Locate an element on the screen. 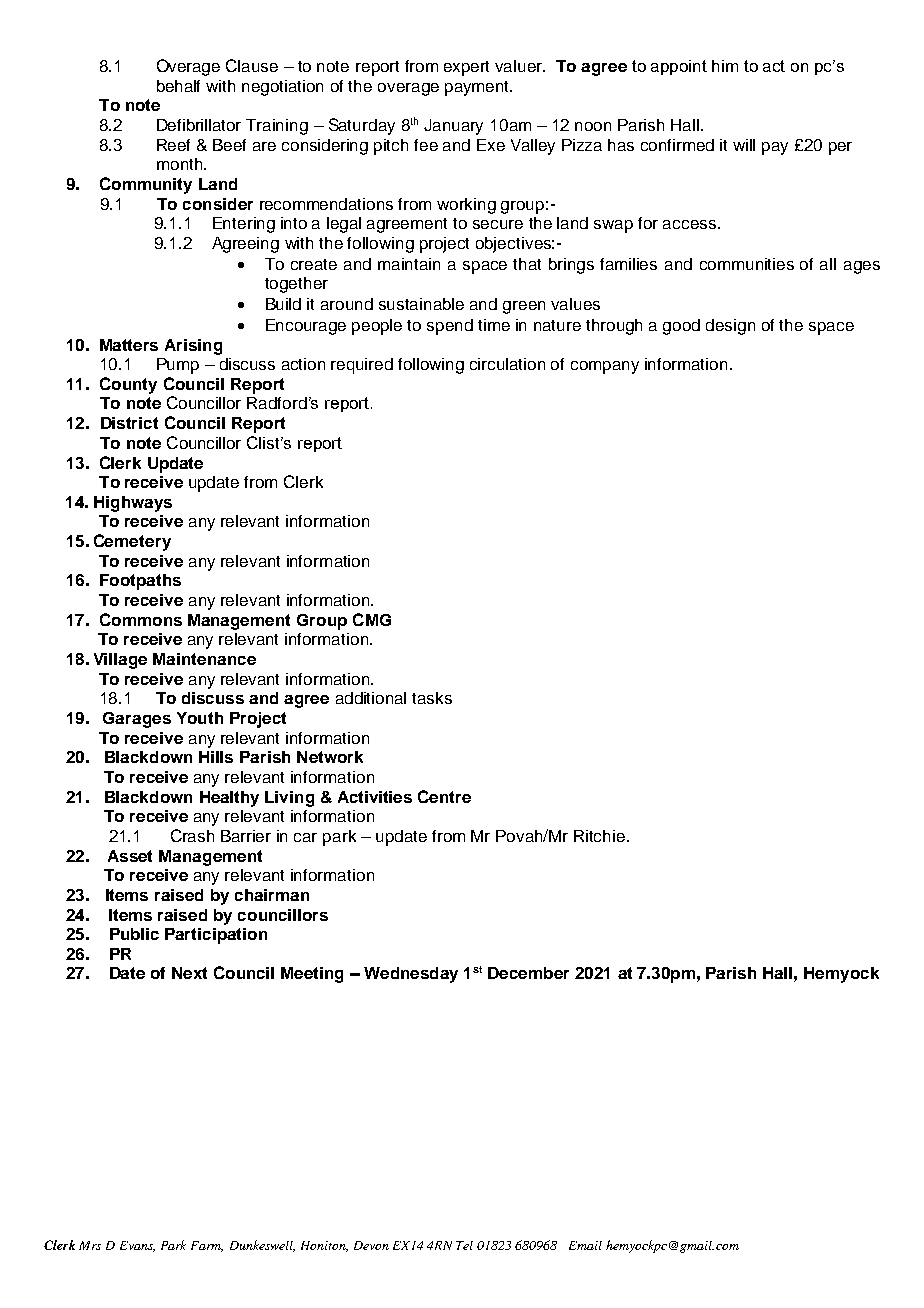  appoint is located at coordinates (679, 67).
